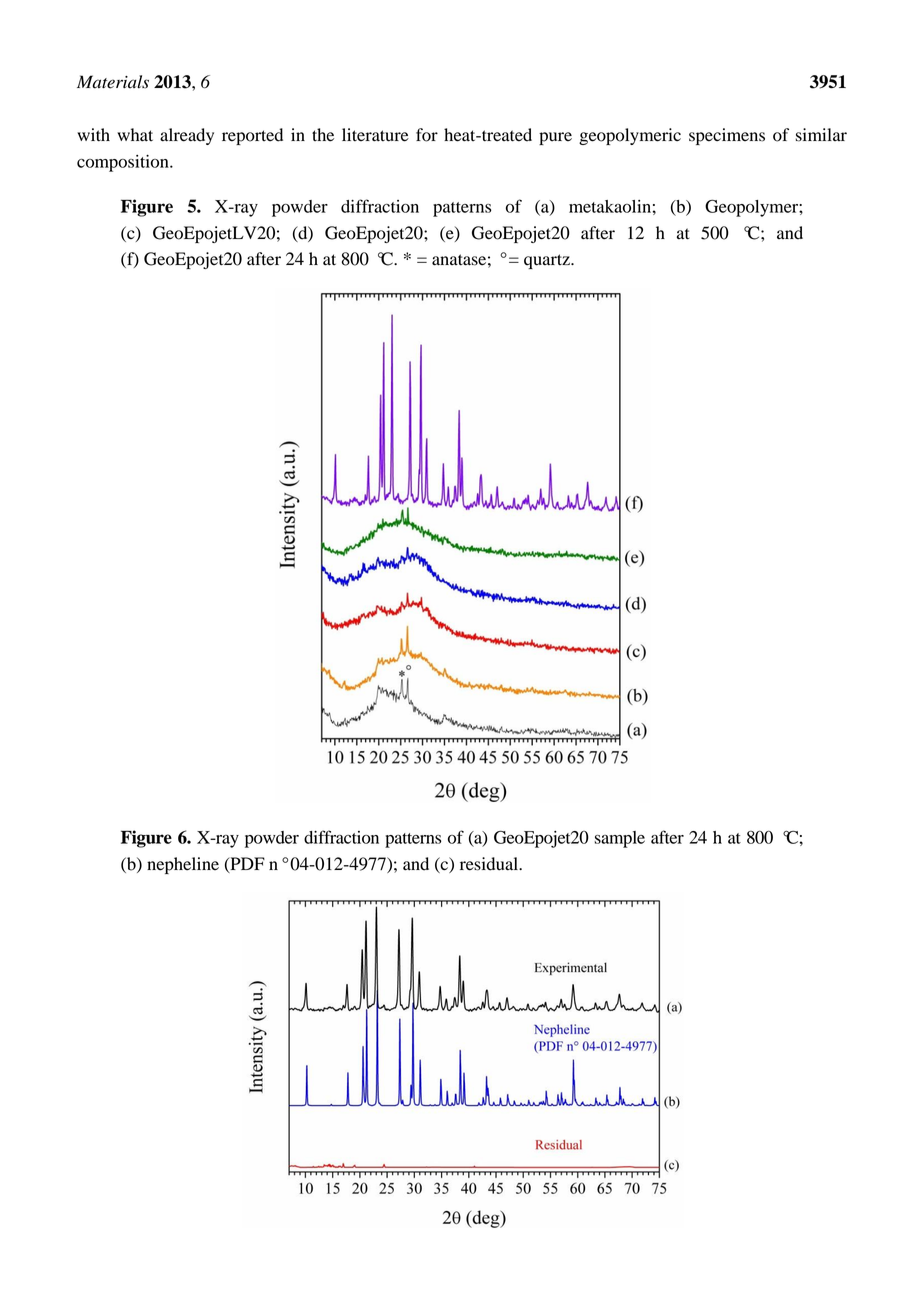 The image size is (924, 1307). Describe the element at coordinates (124, 163) in the image. I see `composition` at that location.
